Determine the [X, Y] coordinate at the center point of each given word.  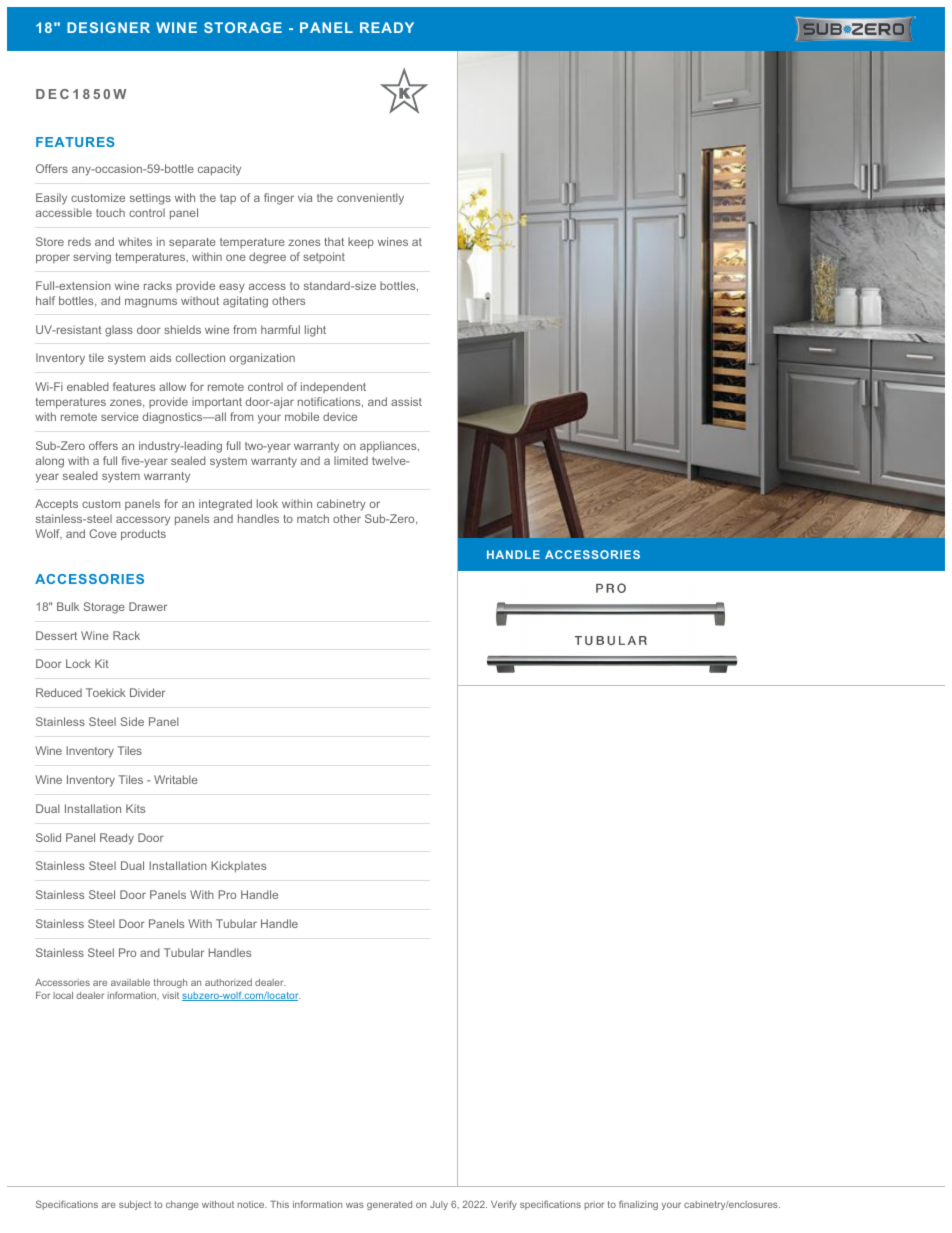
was [355, 1205]
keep [361, 243]
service [120, 416]
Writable [176, 779]
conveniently [370, 199]
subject [135, 1205]
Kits [135, 808]
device [340, 416]
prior [594, 1205]
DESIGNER [108, 27]
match [313, 518]
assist [406, 401]
